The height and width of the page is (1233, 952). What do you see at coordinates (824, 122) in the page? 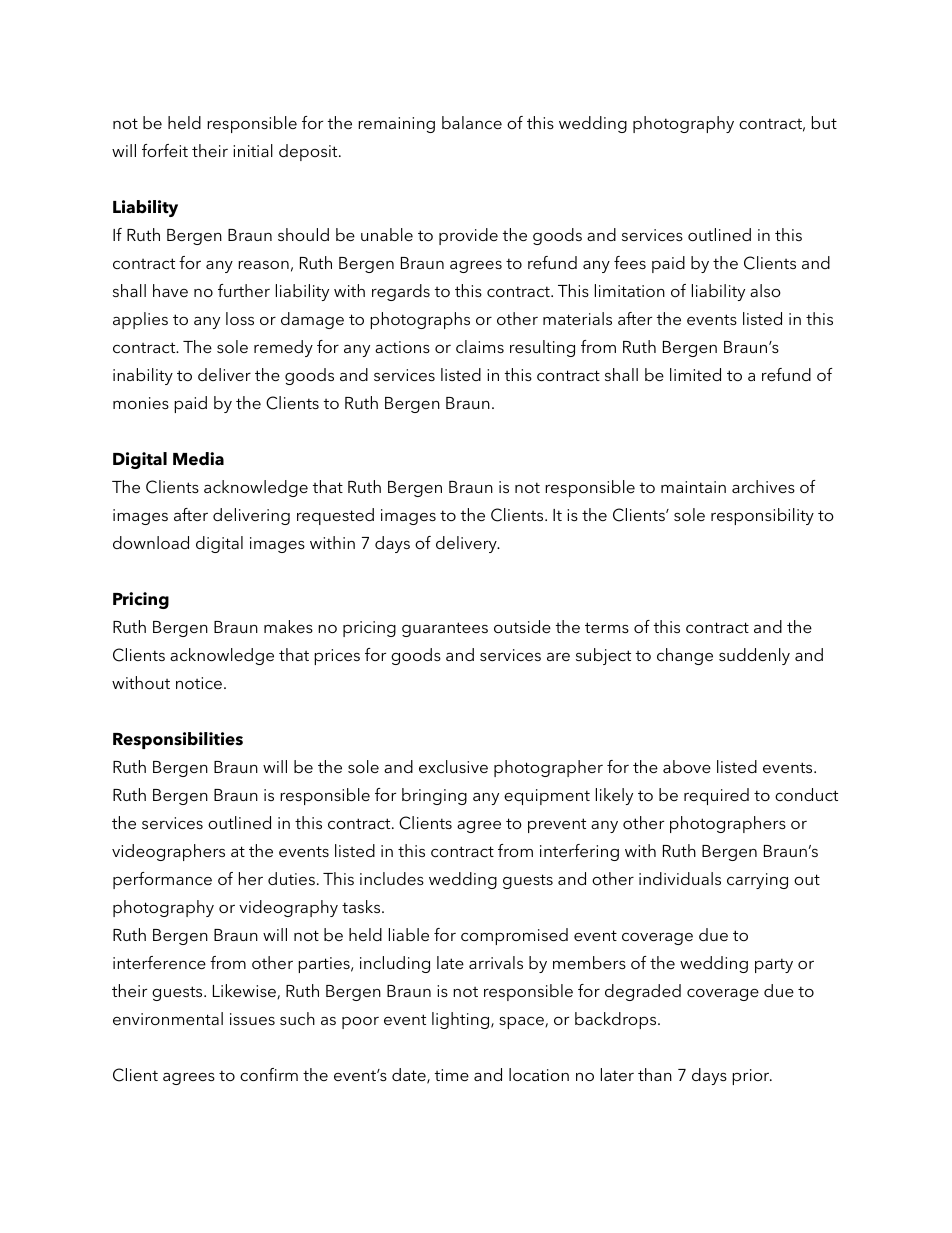
I see `but` at bounding box center [824, 122].
